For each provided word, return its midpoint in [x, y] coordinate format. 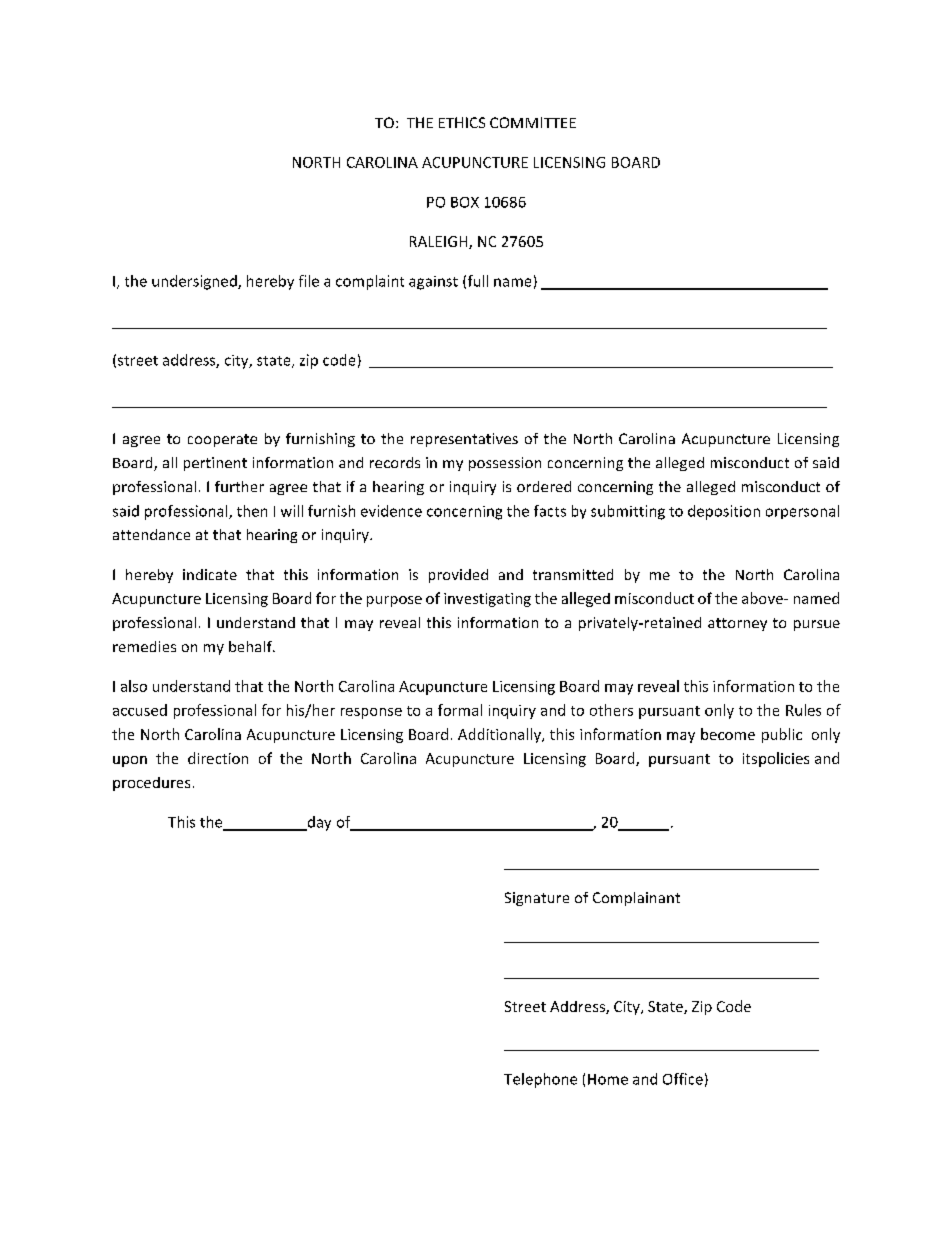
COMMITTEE [533, 122]
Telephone [540, 1080]
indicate [210, 574]
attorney [737, 624]
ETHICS [462, 122]
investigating [487, 600]
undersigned [195, 282]
